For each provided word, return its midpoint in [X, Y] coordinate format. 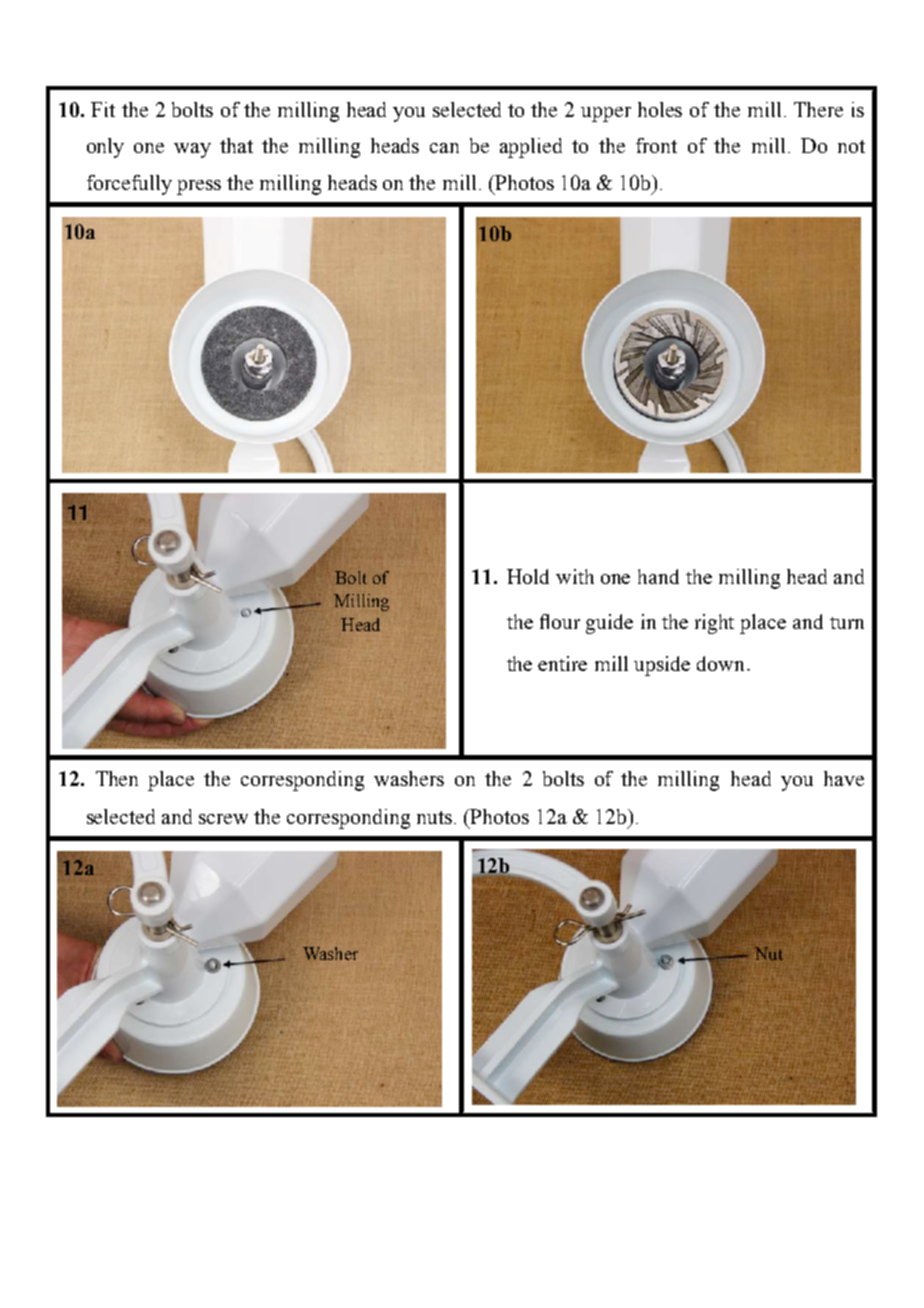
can [444, 148]
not [851, 146]
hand [658, 576]
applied [531, 148]
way [192, 150]
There [818, 109]
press [199, 187]
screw [223, 819]
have [844, 778]
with [575, 576]
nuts [434, 817]
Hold [528, 576]
